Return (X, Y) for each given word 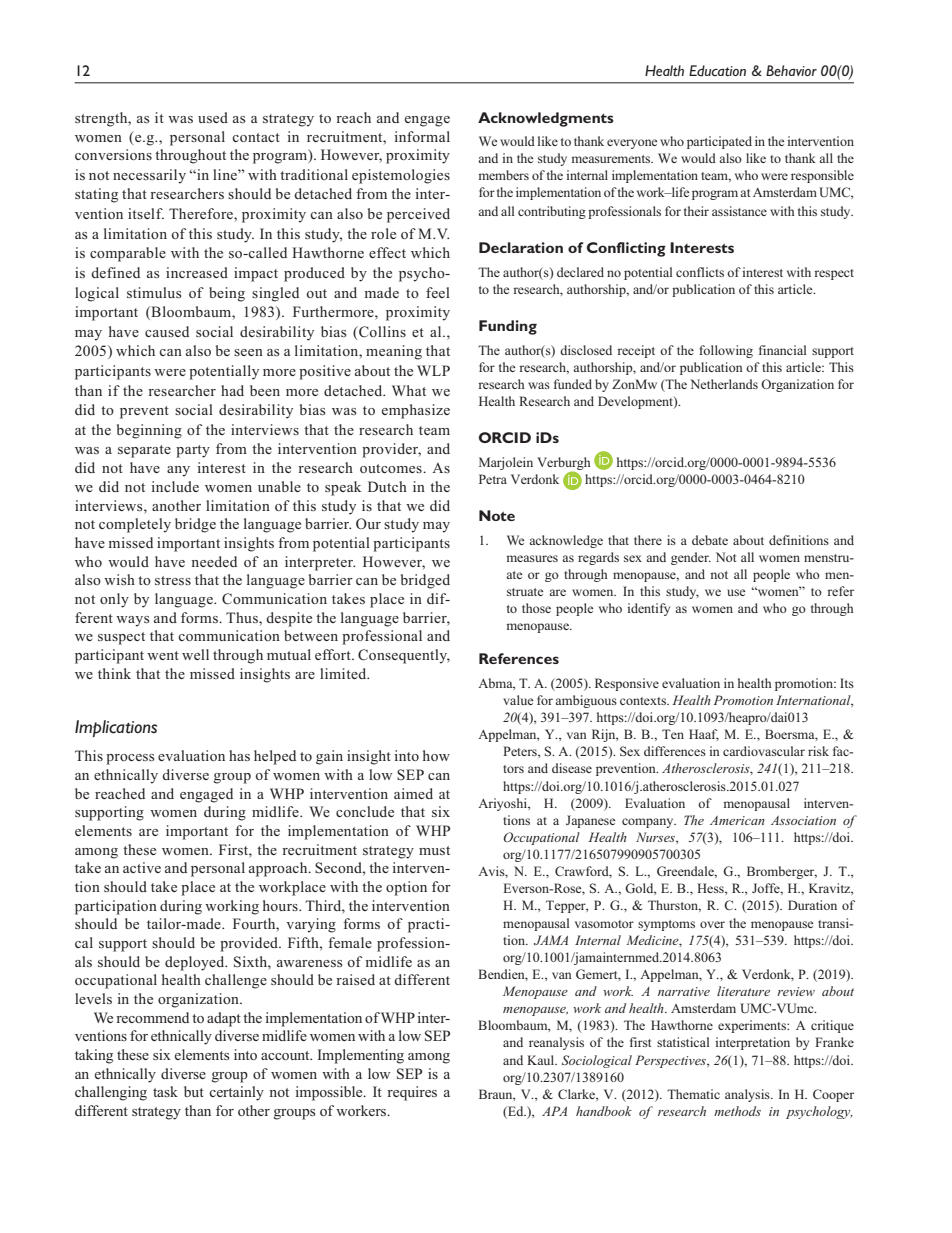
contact (256, 137)
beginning (149, 431)
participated (719, 142)
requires (412, 1093)
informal (422, 136)
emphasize (416, 411)
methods (737, 1111)
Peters (521, 752)
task (165, 1091)
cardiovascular (764, 751)
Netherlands (724, 384)
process (130, 759)
